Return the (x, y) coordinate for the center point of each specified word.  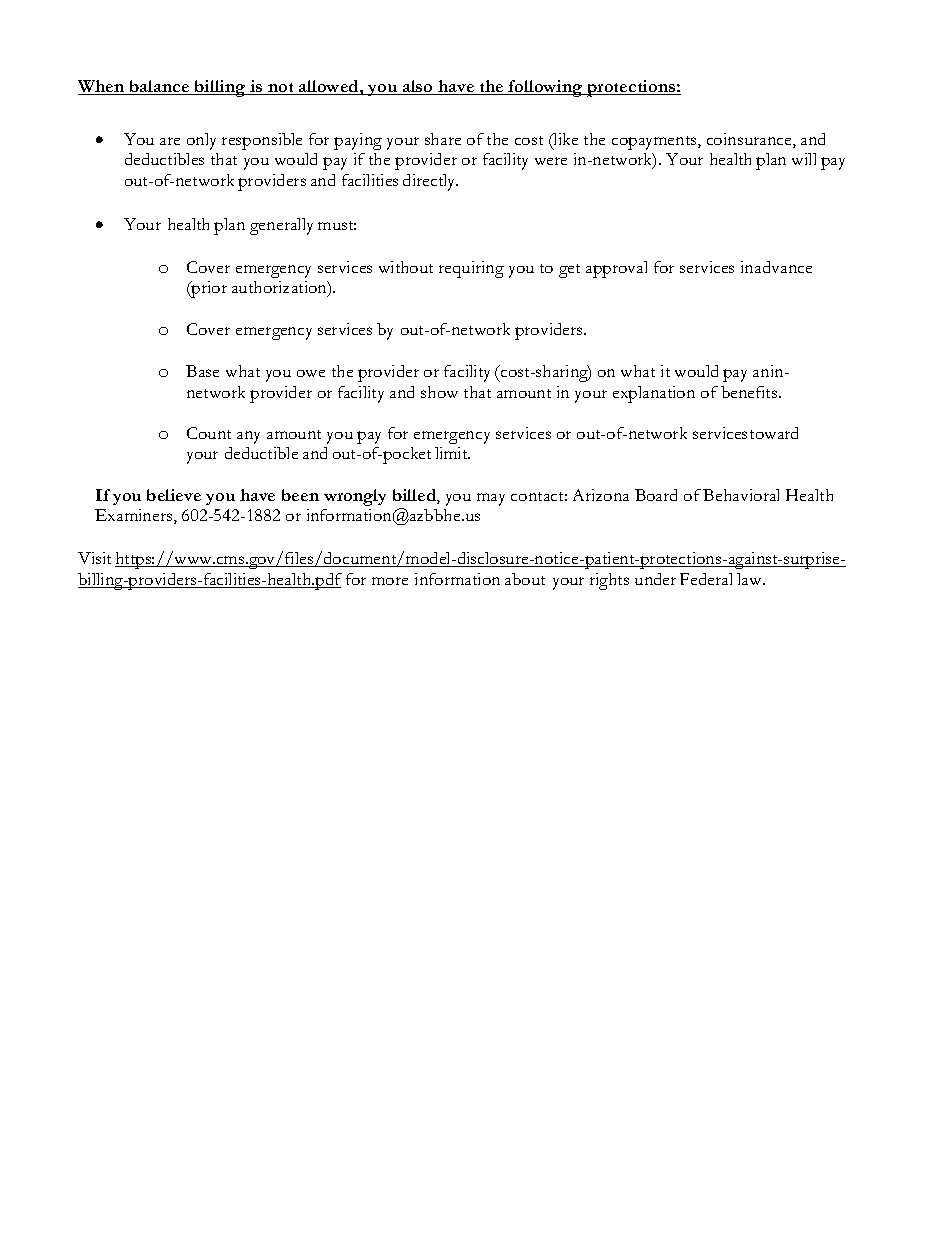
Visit (94, 558)
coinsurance (750, 140)
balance (159, 87)
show (439, 392)
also (418, 87)
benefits (750, 392)
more (390, 581)
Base (202, 371)
